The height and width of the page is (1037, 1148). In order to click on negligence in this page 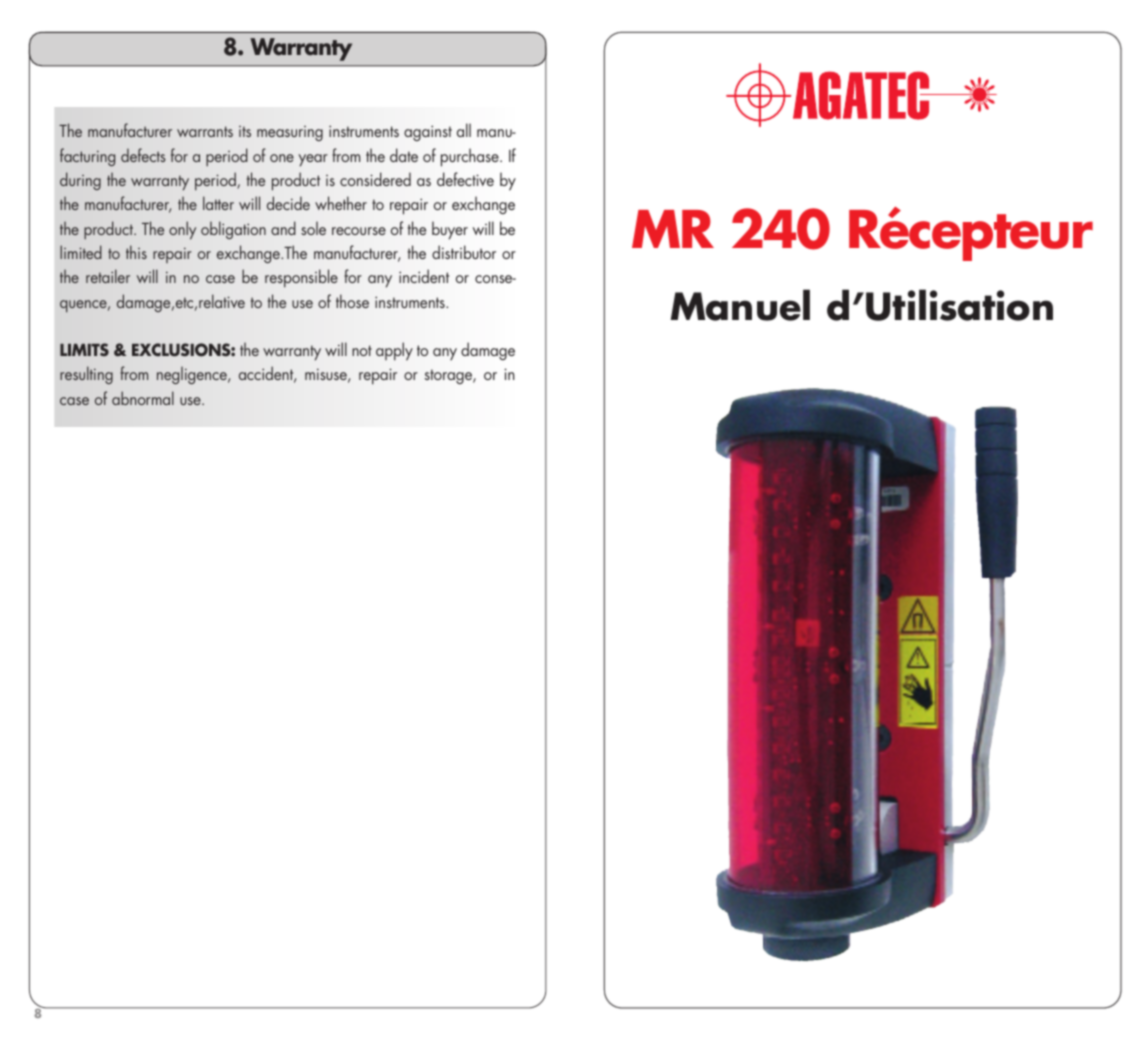, I will do `click(193, 375)`.
